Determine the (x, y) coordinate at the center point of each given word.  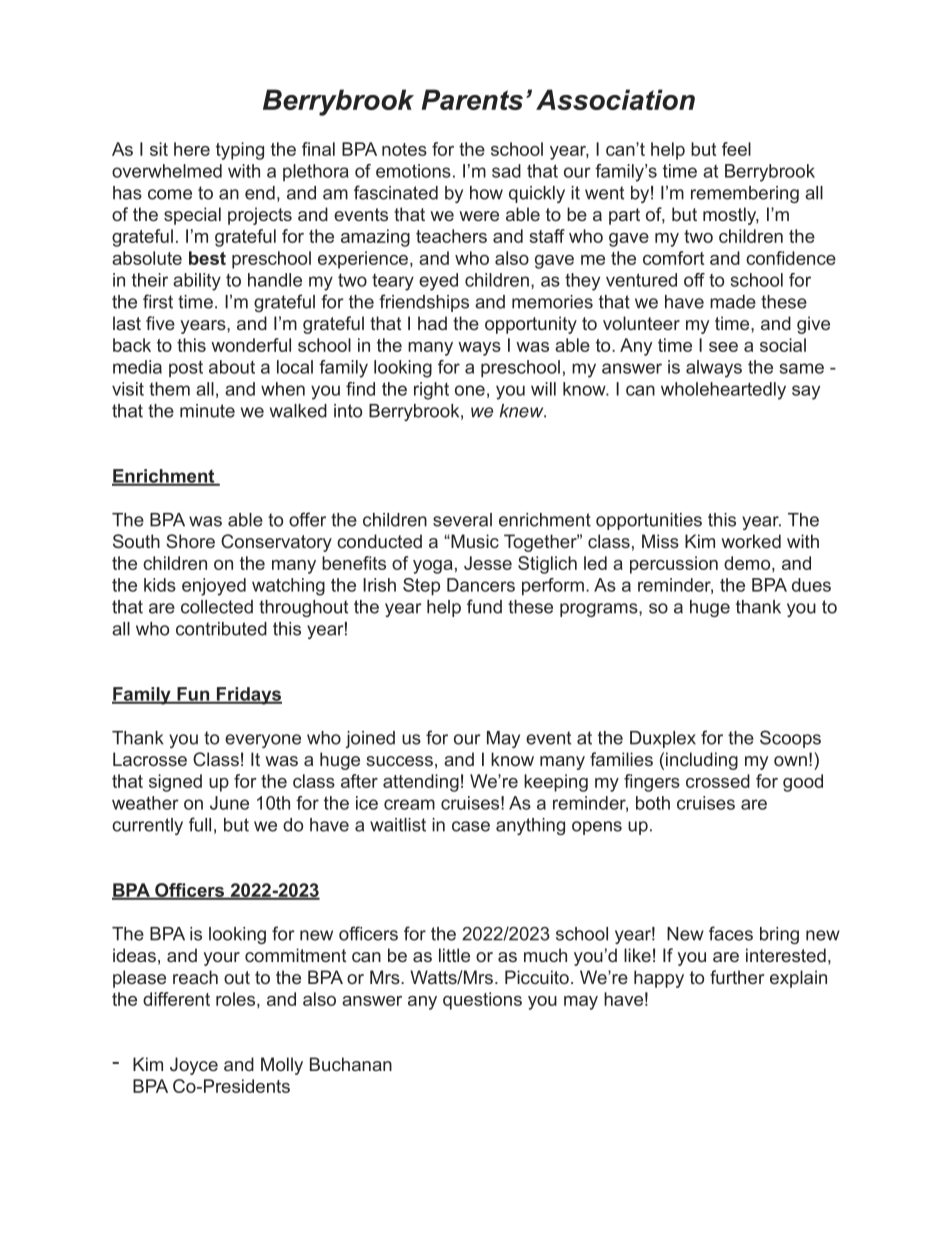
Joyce (194, 1066)
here (192, 149)
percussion (674, 565)
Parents (472, 99)
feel (736, 149)
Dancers (481, 585)
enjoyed (214, 587)
